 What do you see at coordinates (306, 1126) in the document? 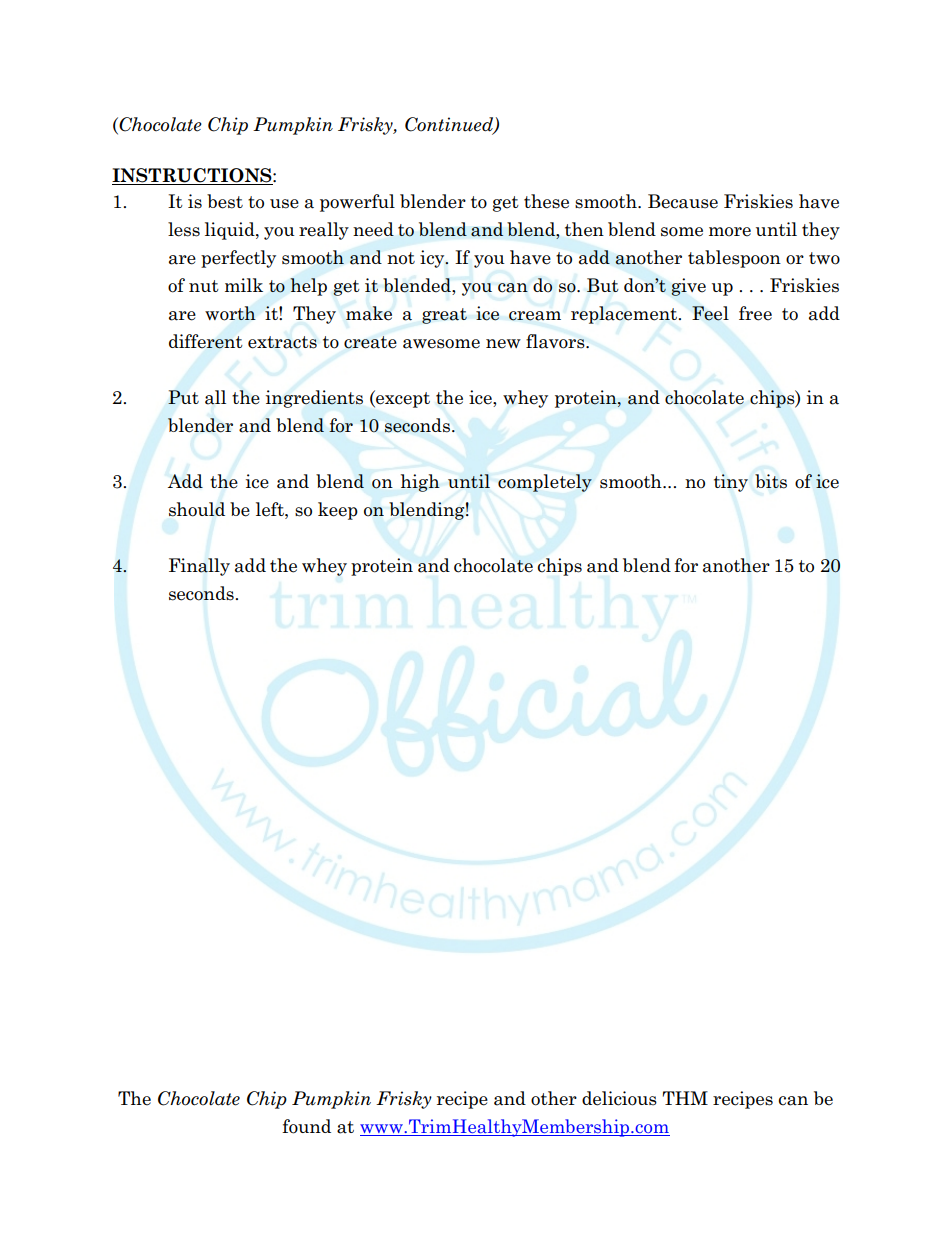
I see `found` at bounding box center [306, 1126].
